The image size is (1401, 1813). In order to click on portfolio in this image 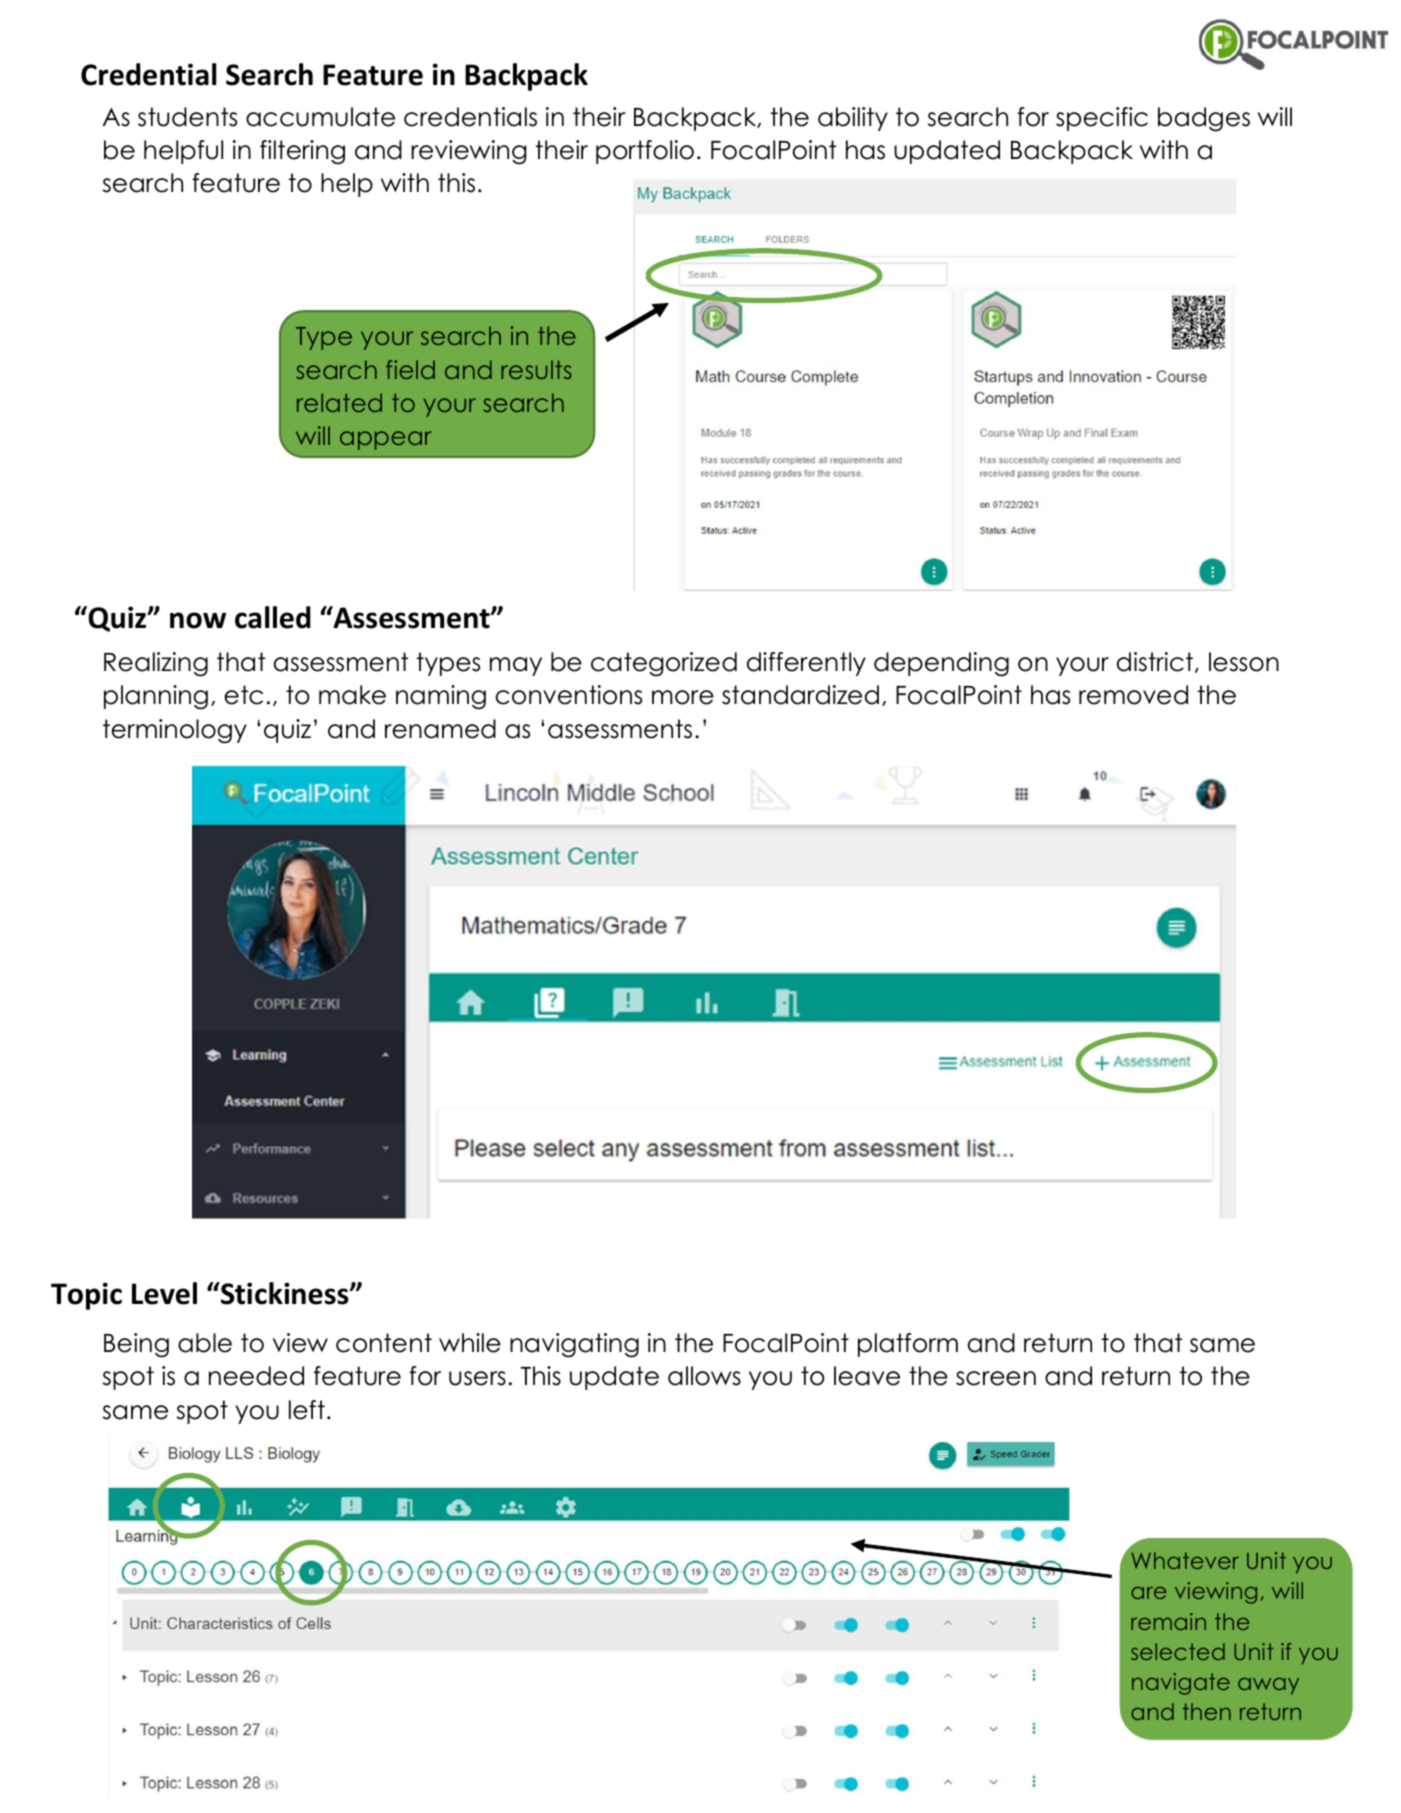, I will do `click(645, 152)`.
